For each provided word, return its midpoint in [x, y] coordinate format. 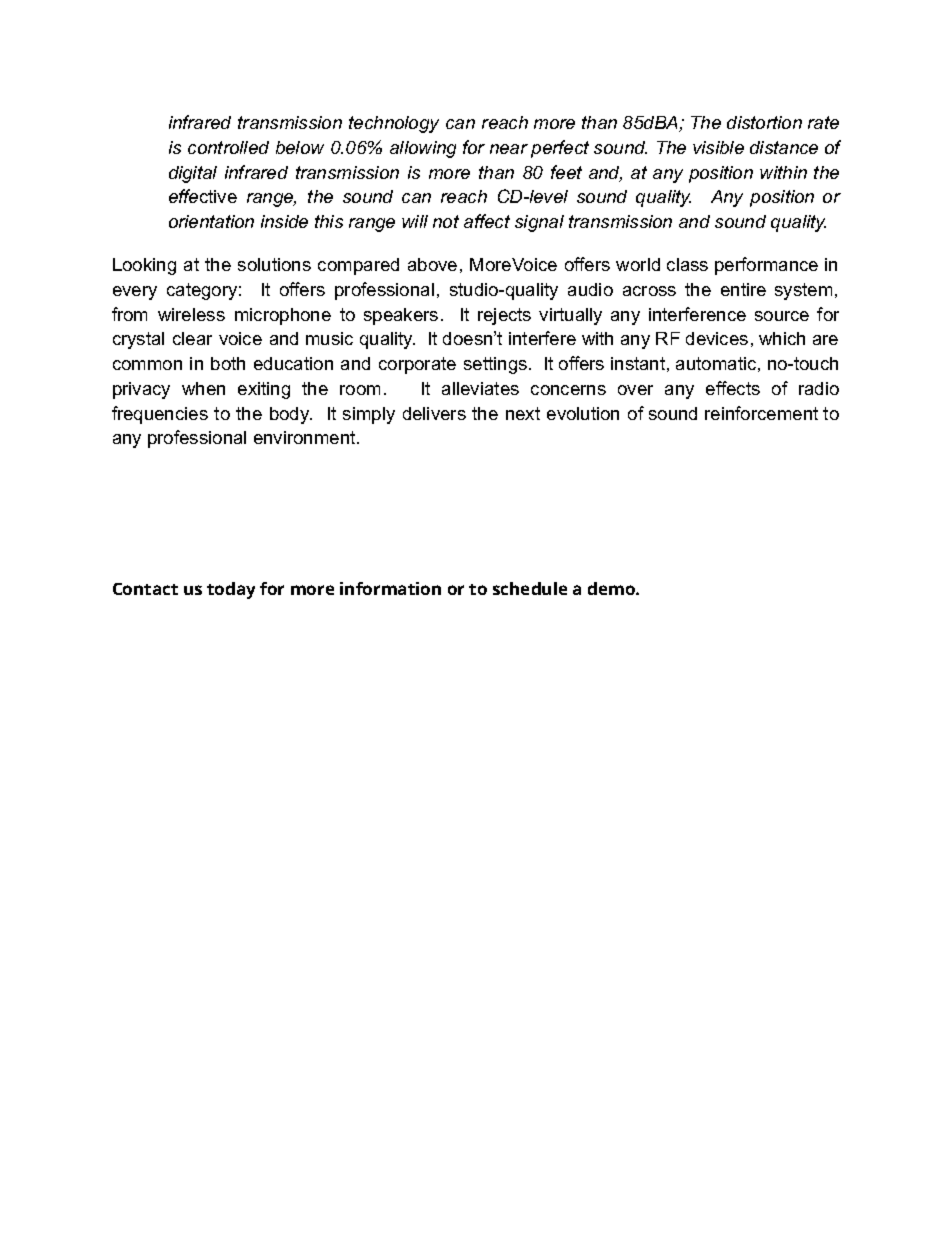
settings [497, 365]
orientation [211, 221]
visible [718, 147]
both [228, 363]
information [390, 588]
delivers [434, 413]
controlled [228, 147]
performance [766, 266]
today [231, 590]
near [509, 149]
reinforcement [761, 413]
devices [717, 338]
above [432, 264]
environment [306, 437]
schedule [530, 588]
